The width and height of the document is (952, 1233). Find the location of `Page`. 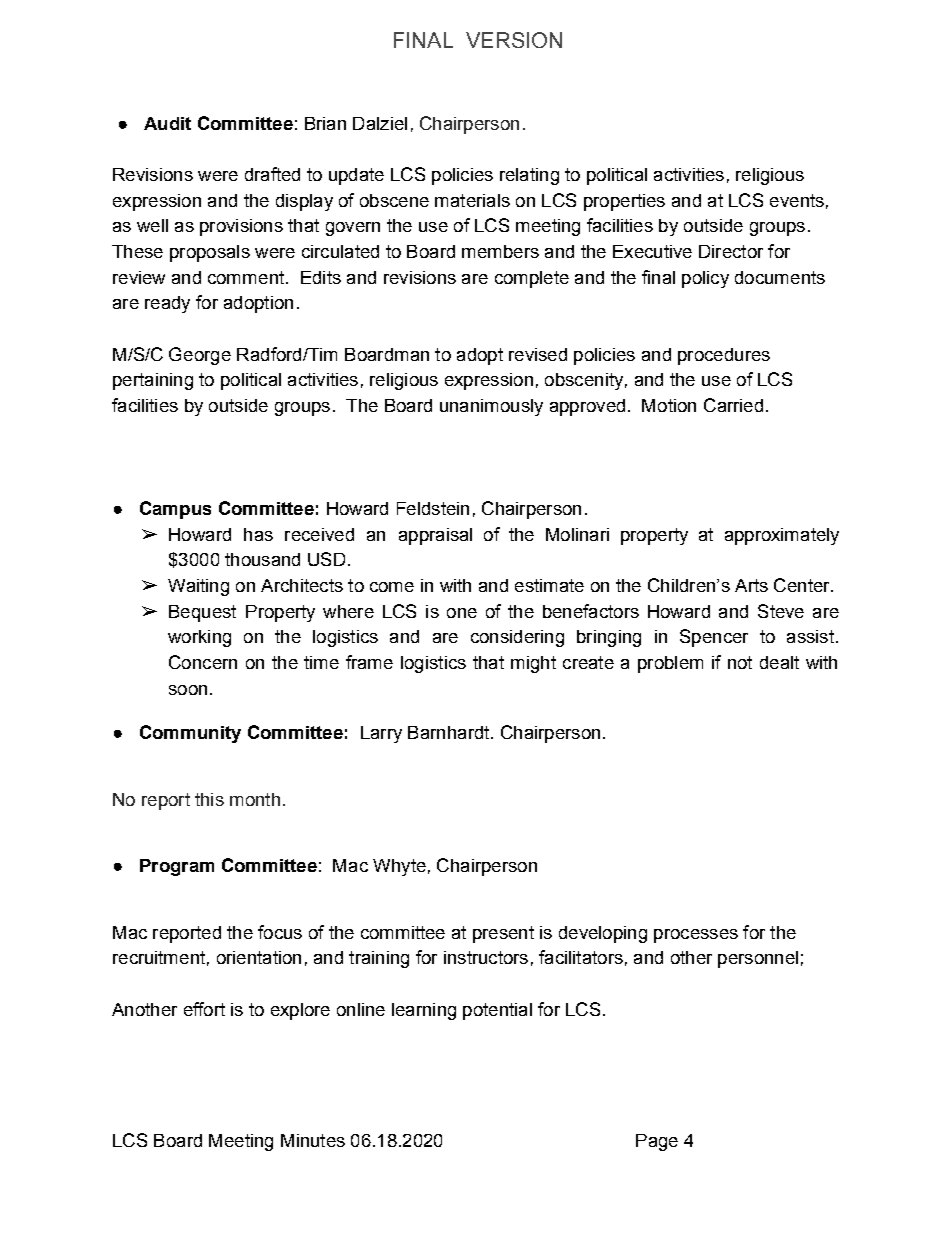

Page is located at coordinates (657, 1142).
